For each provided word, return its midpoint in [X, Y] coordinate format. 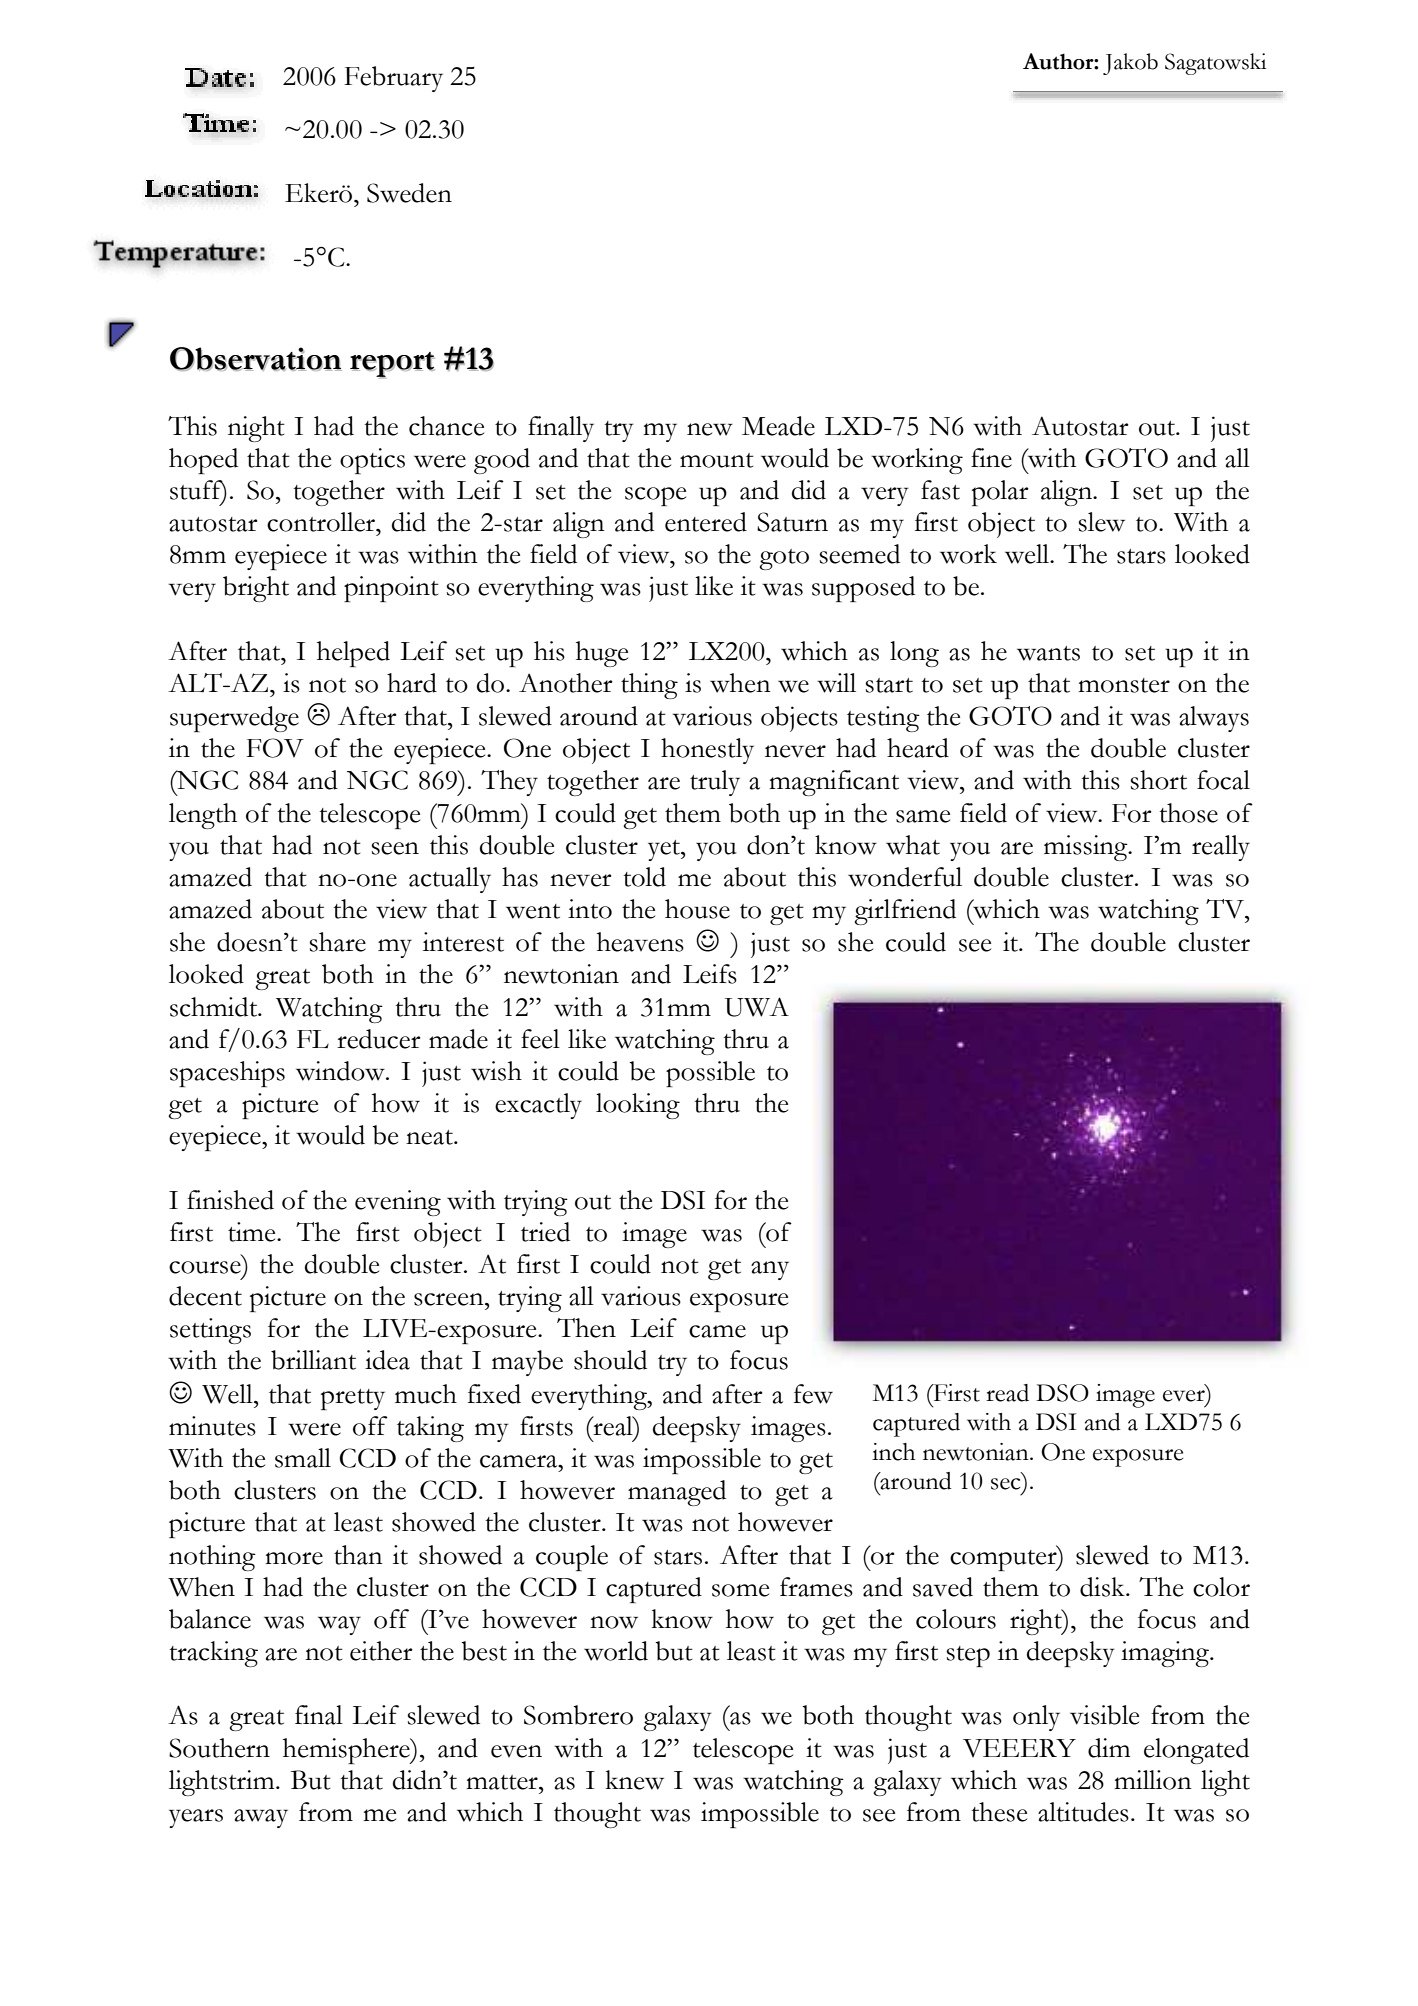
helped [353, 654]
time [253, 1232]
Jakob [1130, 64]
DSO [1062, 1393]
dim [1109, 1748]
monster [1124, 685]
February [393, 79]
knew [635, 1780]
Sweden [409, 193]
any [770, 1270]
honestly [707, 751]
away [261, 1818]
